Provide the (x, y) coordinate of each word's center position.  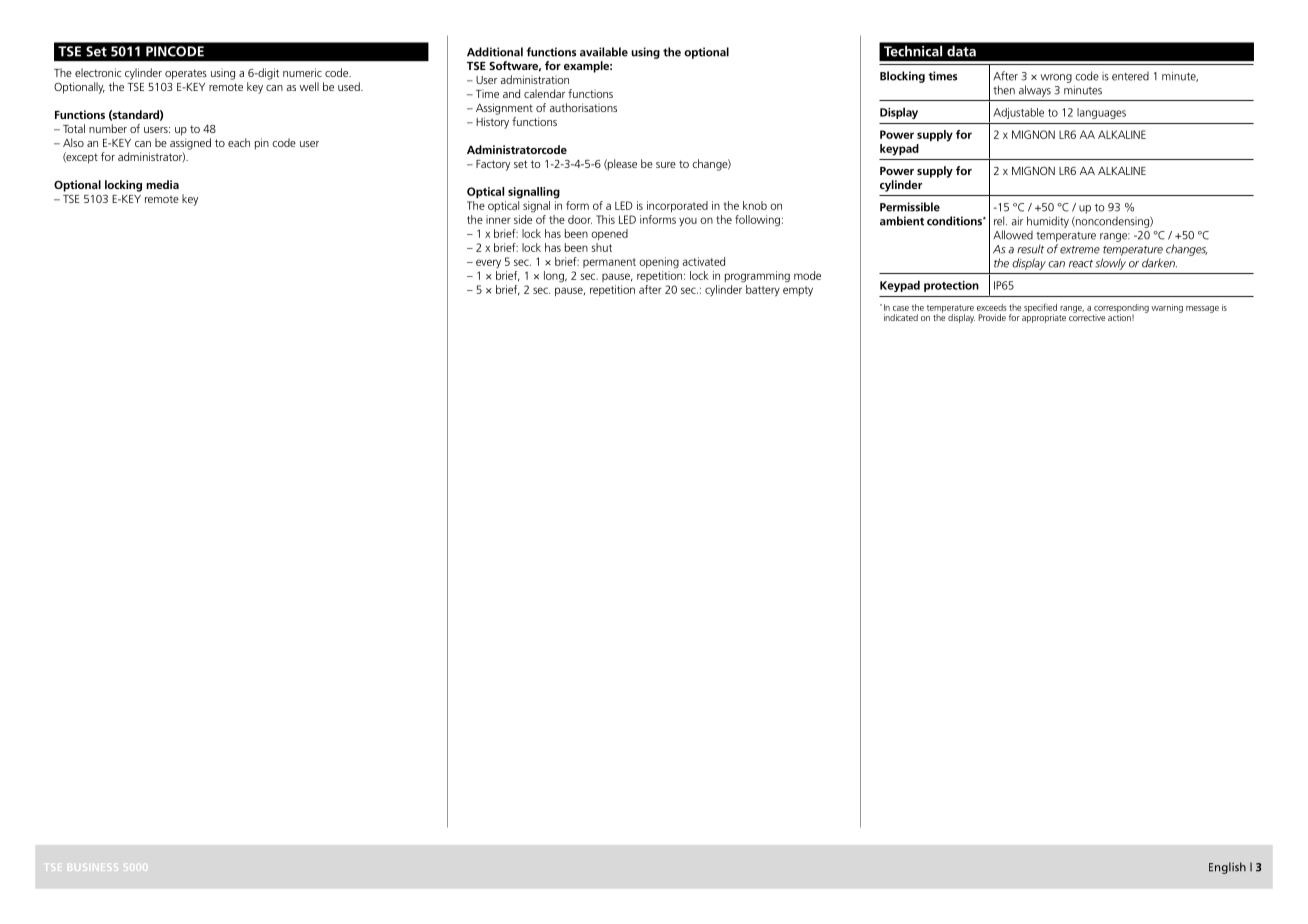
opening (659, 263)
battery (763, 291)
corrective (1087, 316)
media (162, 184)
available (604, 52)
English (1227, 868)
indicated (901, 317)
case (901, 308)
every (488, 263)
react (1081, 264)
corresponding (1121, 309)
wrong (1056, 78)
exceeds (992, 307)
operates (186, 74)
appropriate (1044, 317)
